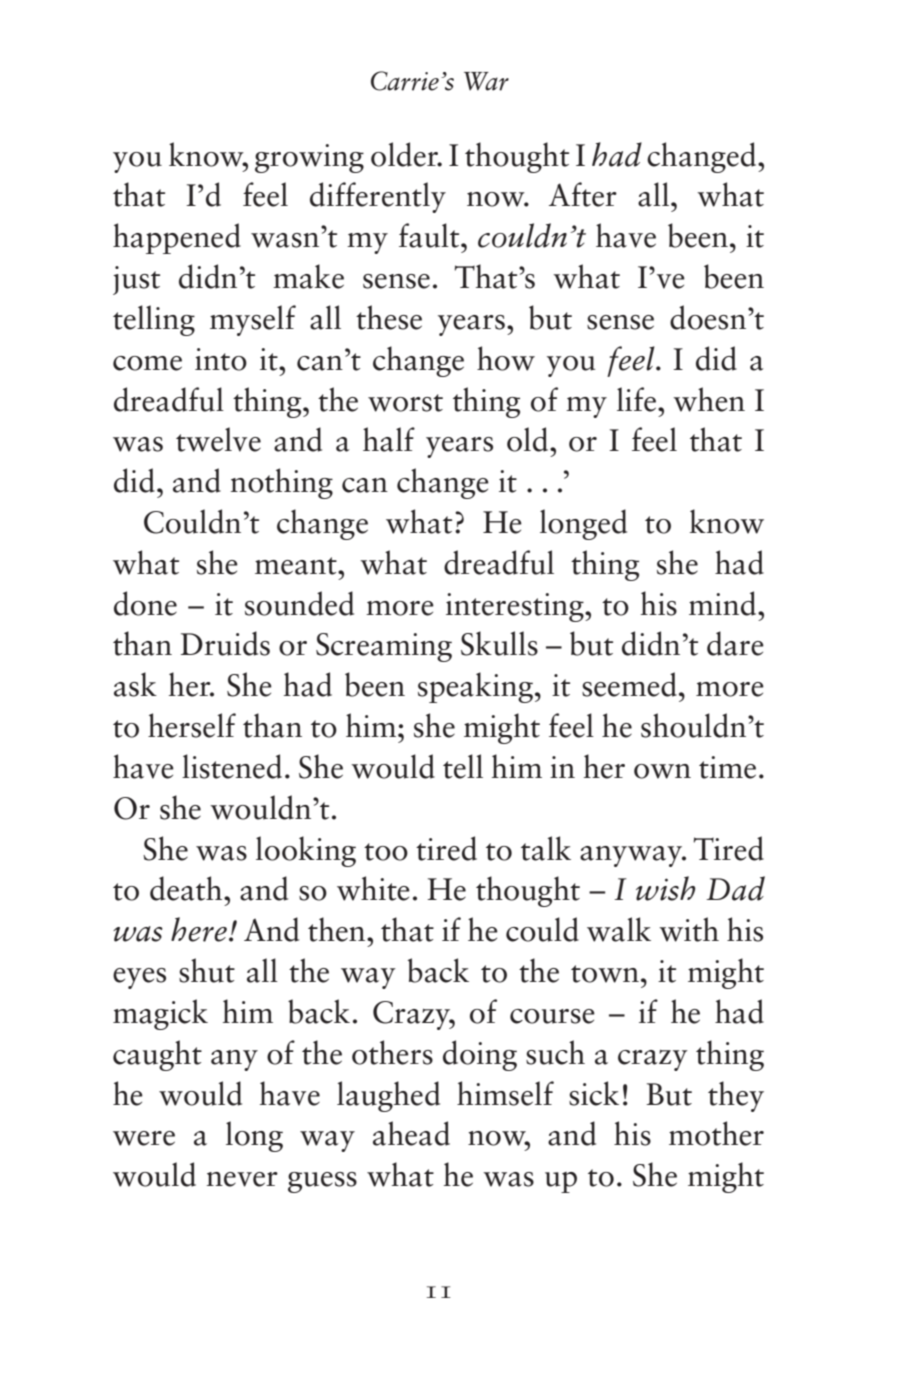  What do you see at coordinates (242, 1179) in the image?
I see `never` at bounding box center [242, 1179].
